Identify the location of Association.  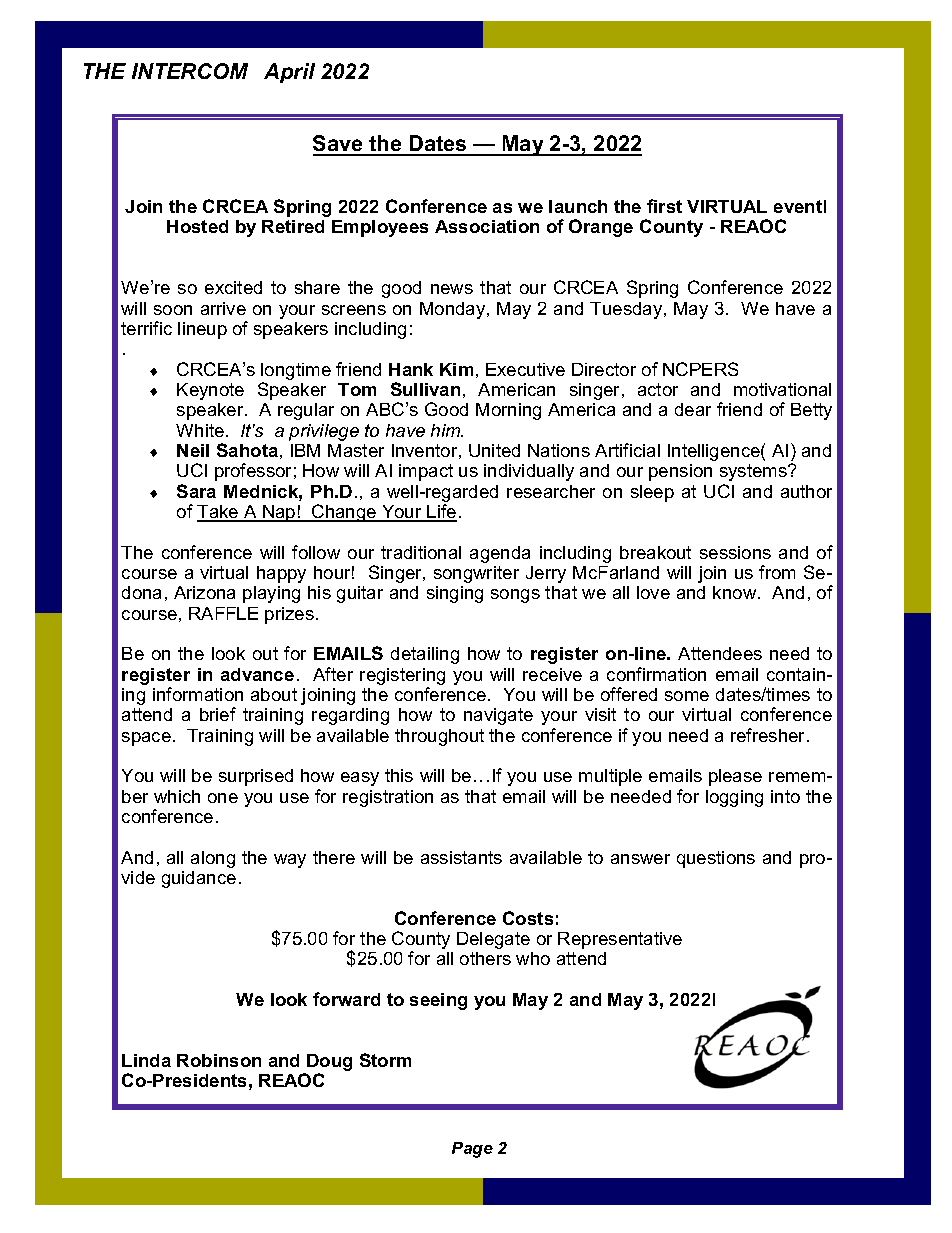
(487, 226).
